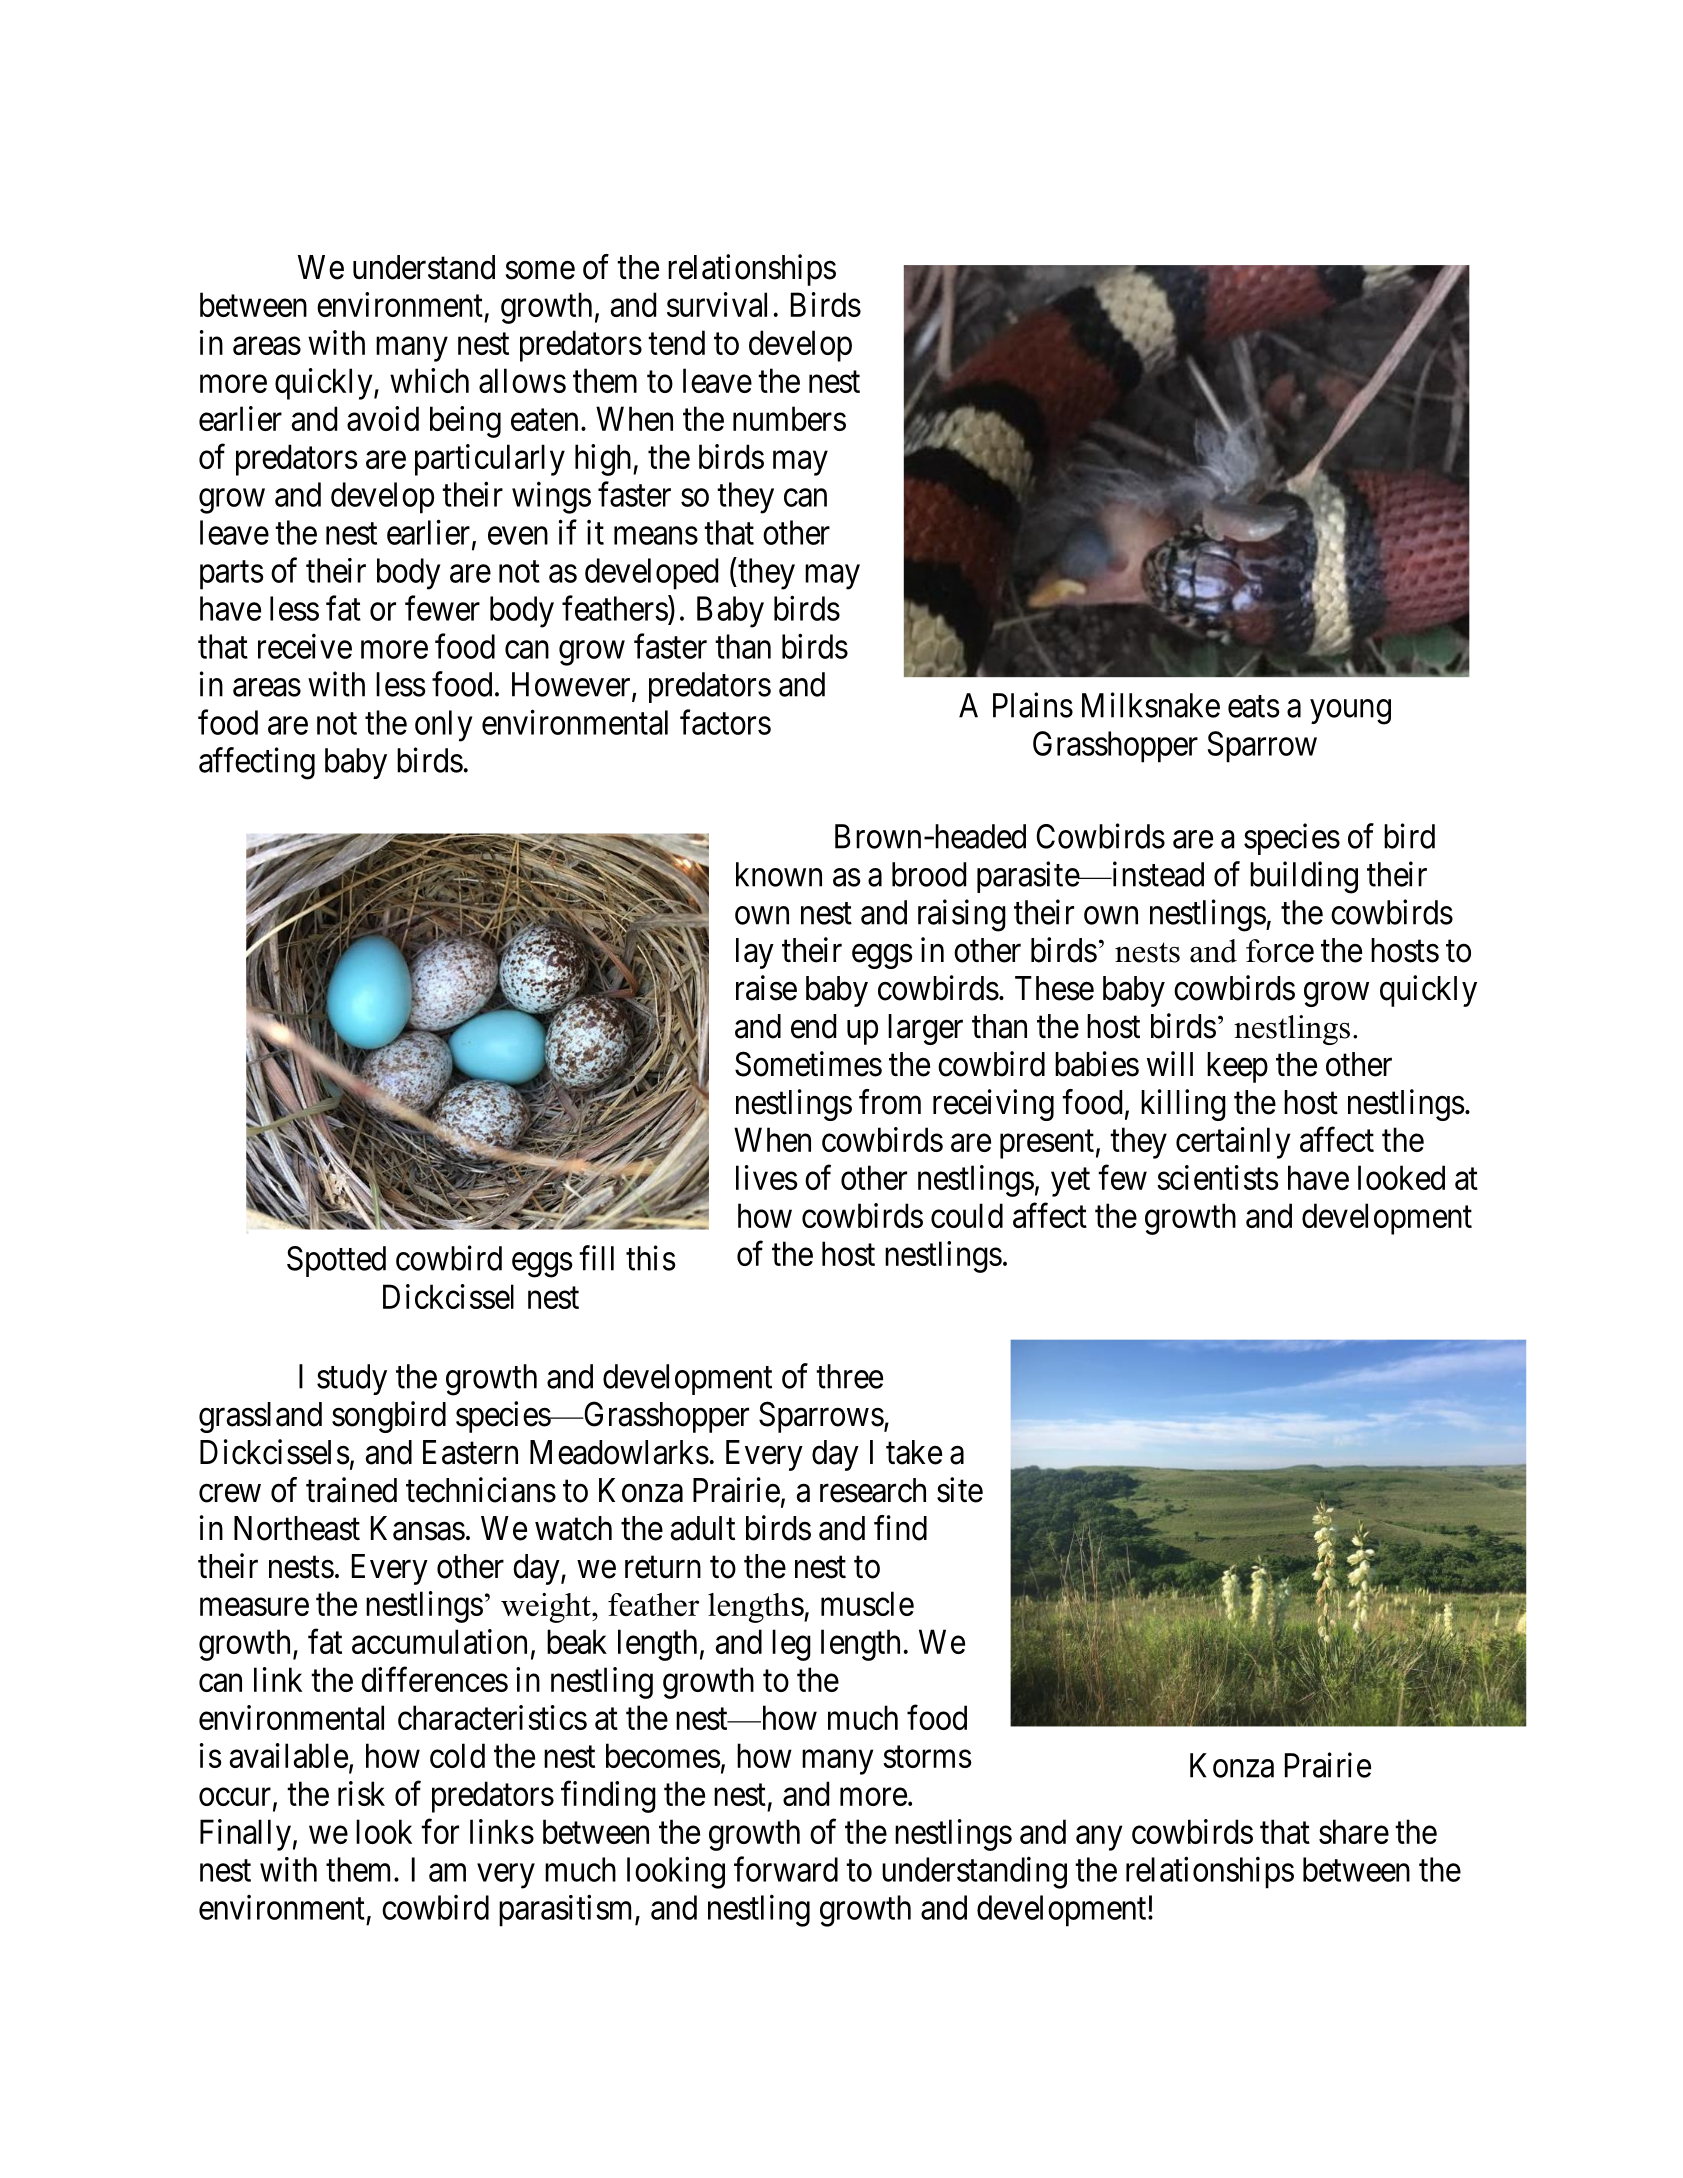 The height and width of the screenshot is (2178, 1683). I want to click on only, so click(443, 726).
